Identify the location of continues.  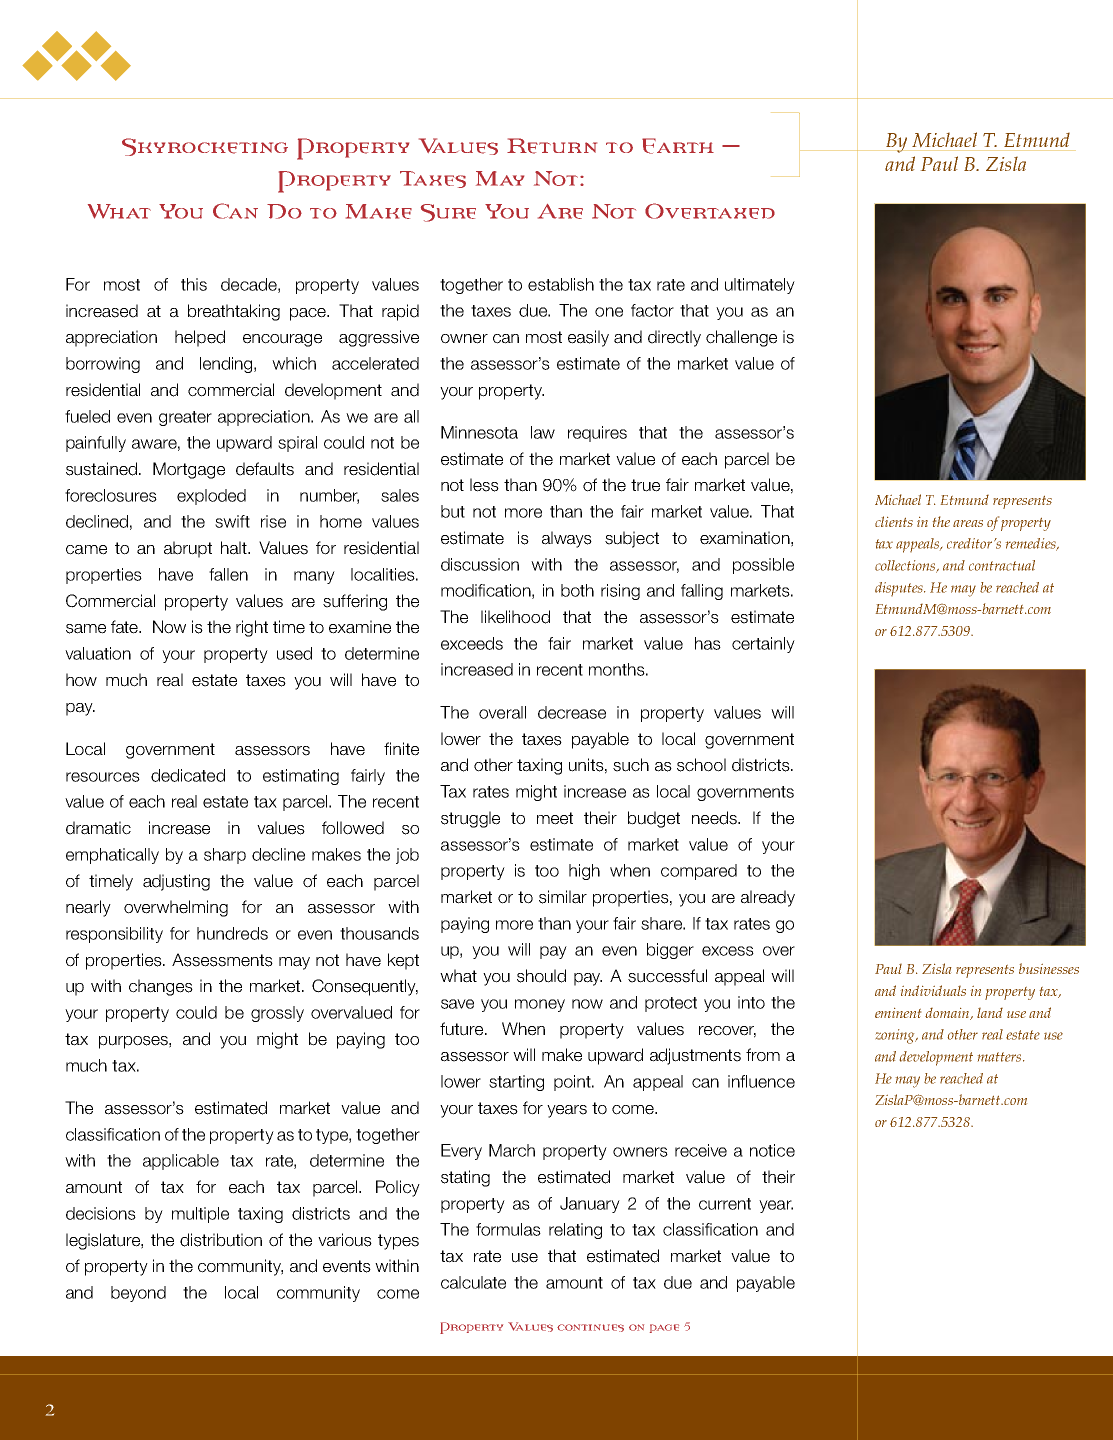
(590, 1328).
